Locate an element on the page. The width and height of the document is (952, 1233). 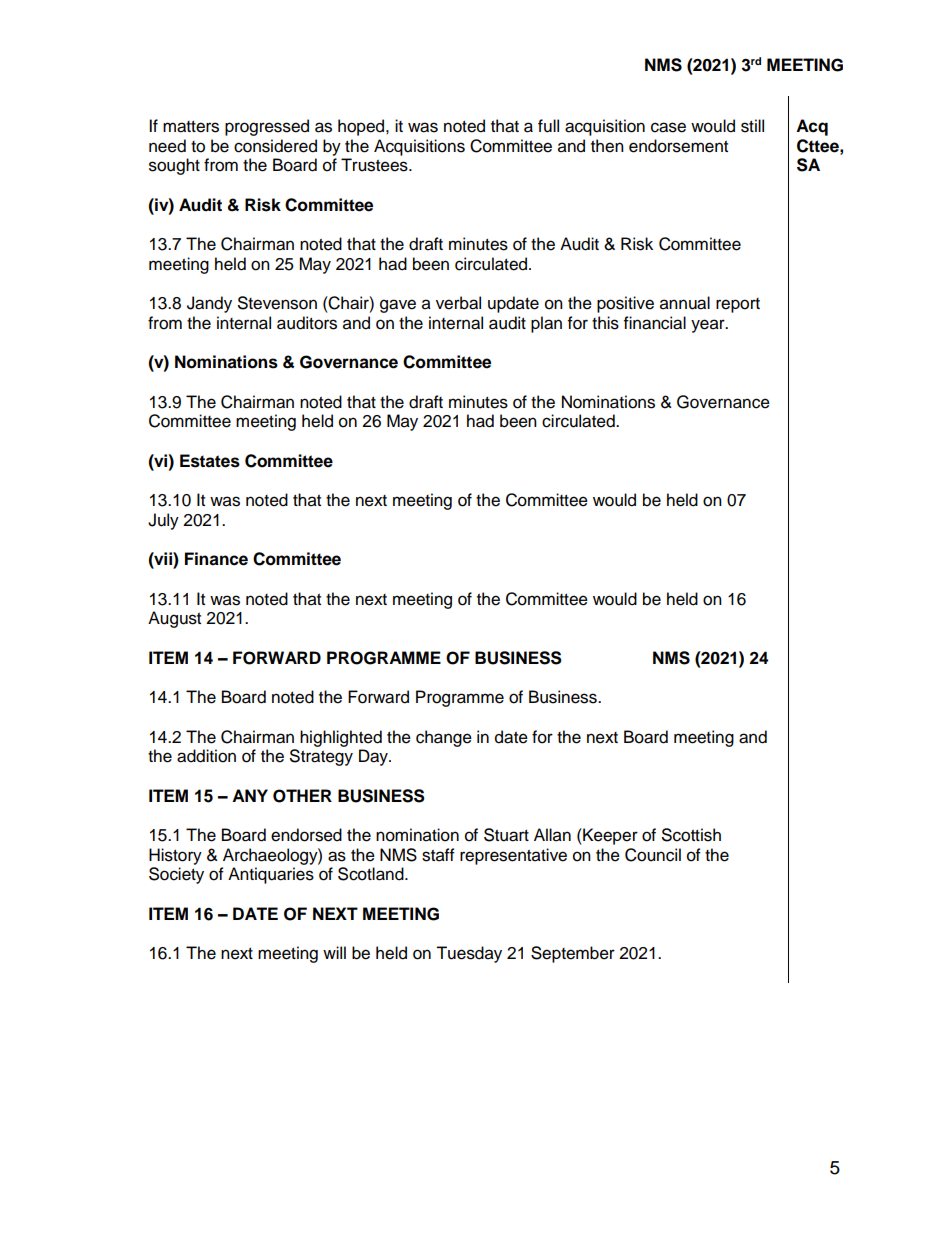
Council is located at coordinates (653, 855).
